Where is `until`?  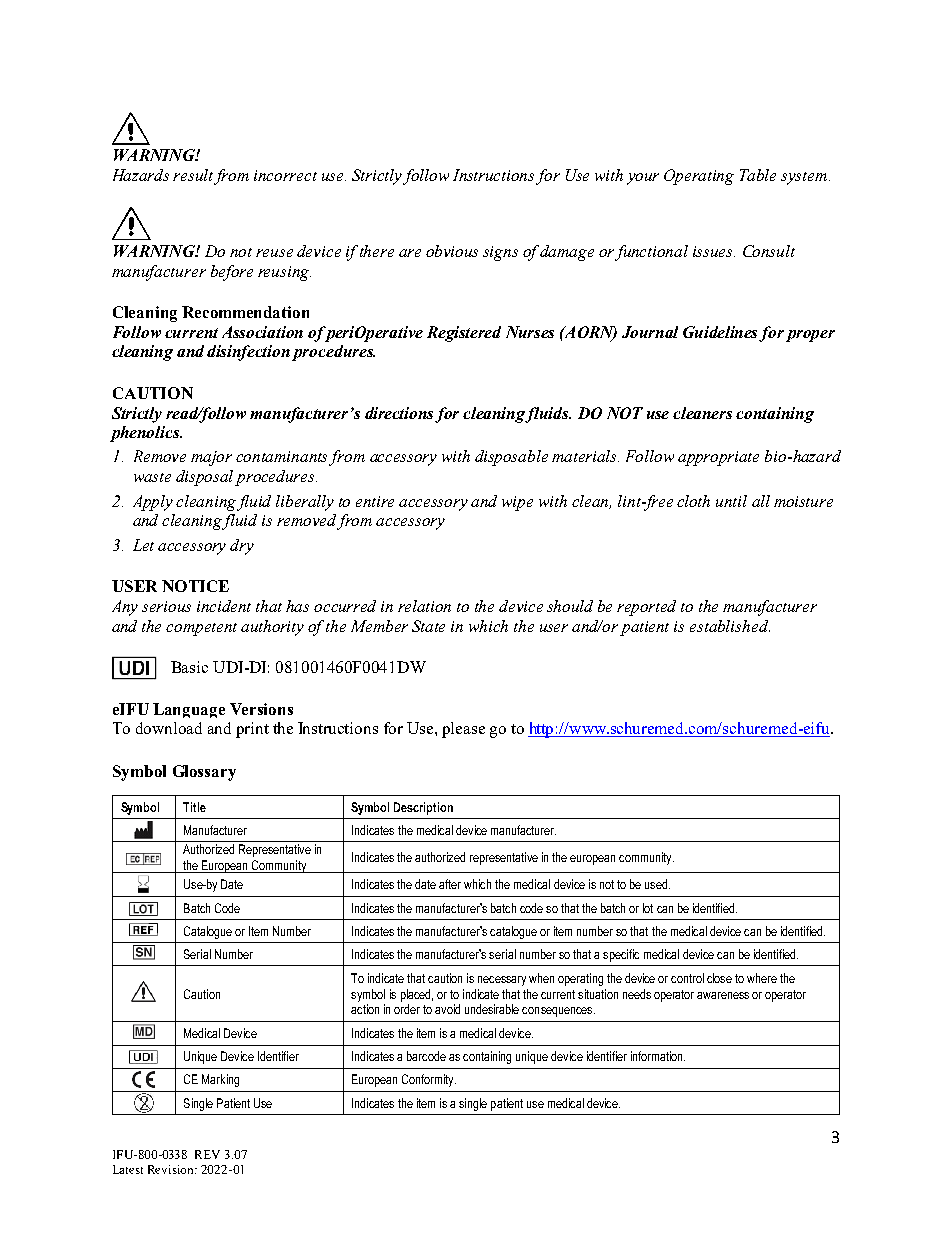 until is located at coordinates (731, 501).
